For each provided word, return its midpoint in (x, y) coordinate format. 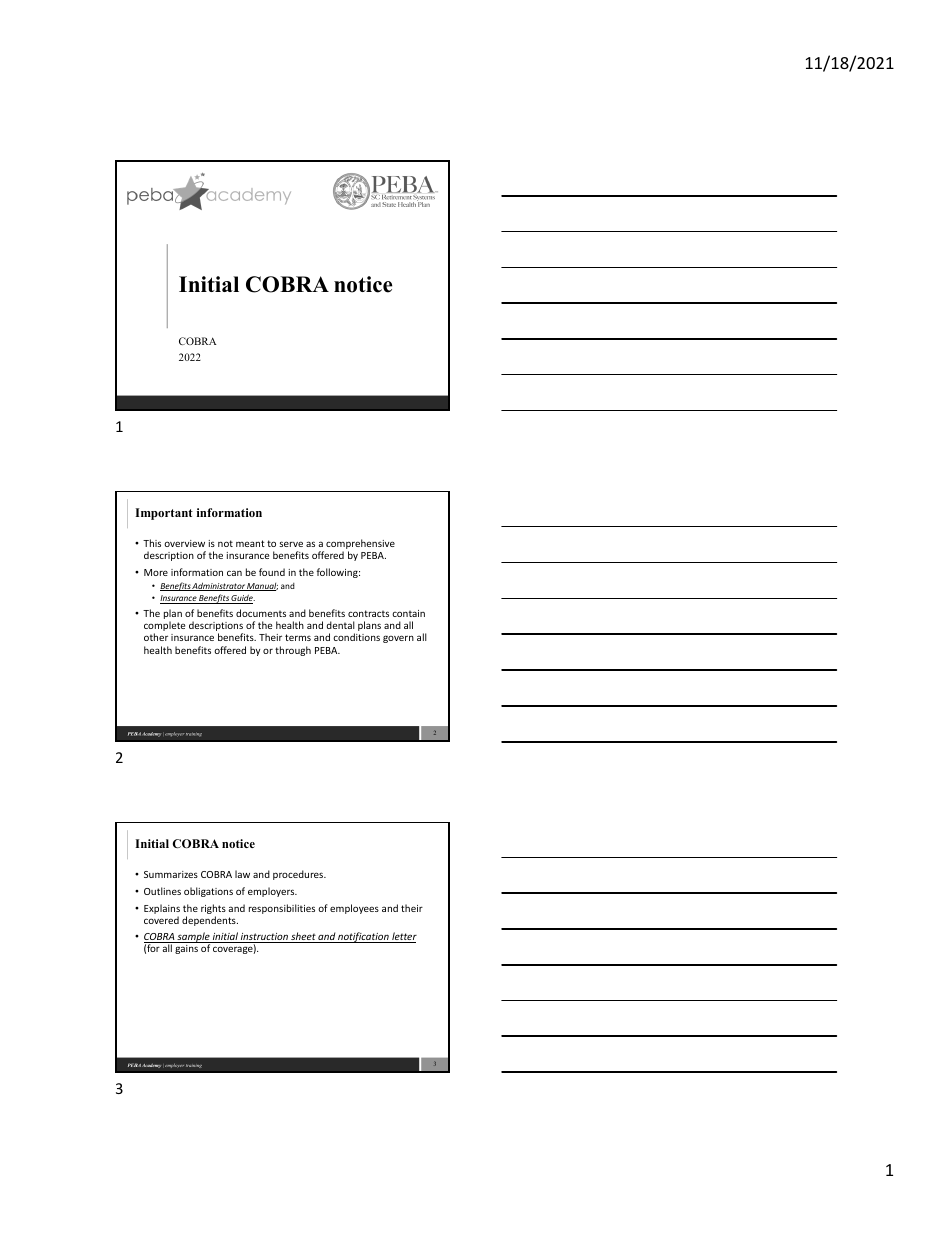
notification (363, 937)
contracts (368, 613)
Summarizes (171, 874)
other (156, 637)
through (293, 651)
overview (184, 543)
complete (164, 627)
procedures (299, 875)
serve (291, 544)
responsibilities (282, 909)
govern (398, 639)
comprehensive (360, 545)
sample (194, 938)
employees (354, 909)
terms (298, 637)
